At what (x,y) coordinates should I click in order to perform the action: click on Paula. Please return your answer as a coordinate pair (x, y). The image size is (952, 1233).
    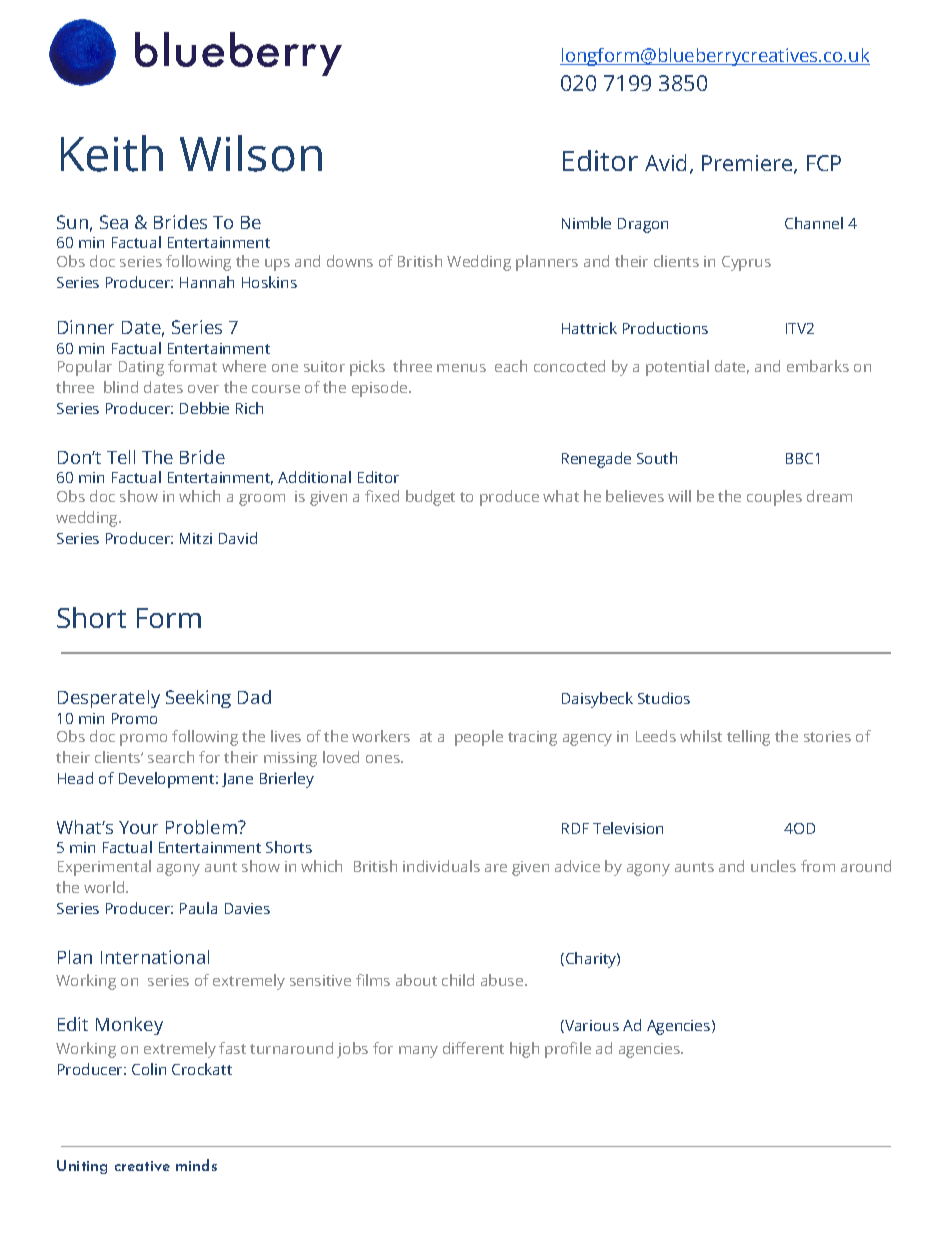
    Looking at the image, I should click on (198, 908).
